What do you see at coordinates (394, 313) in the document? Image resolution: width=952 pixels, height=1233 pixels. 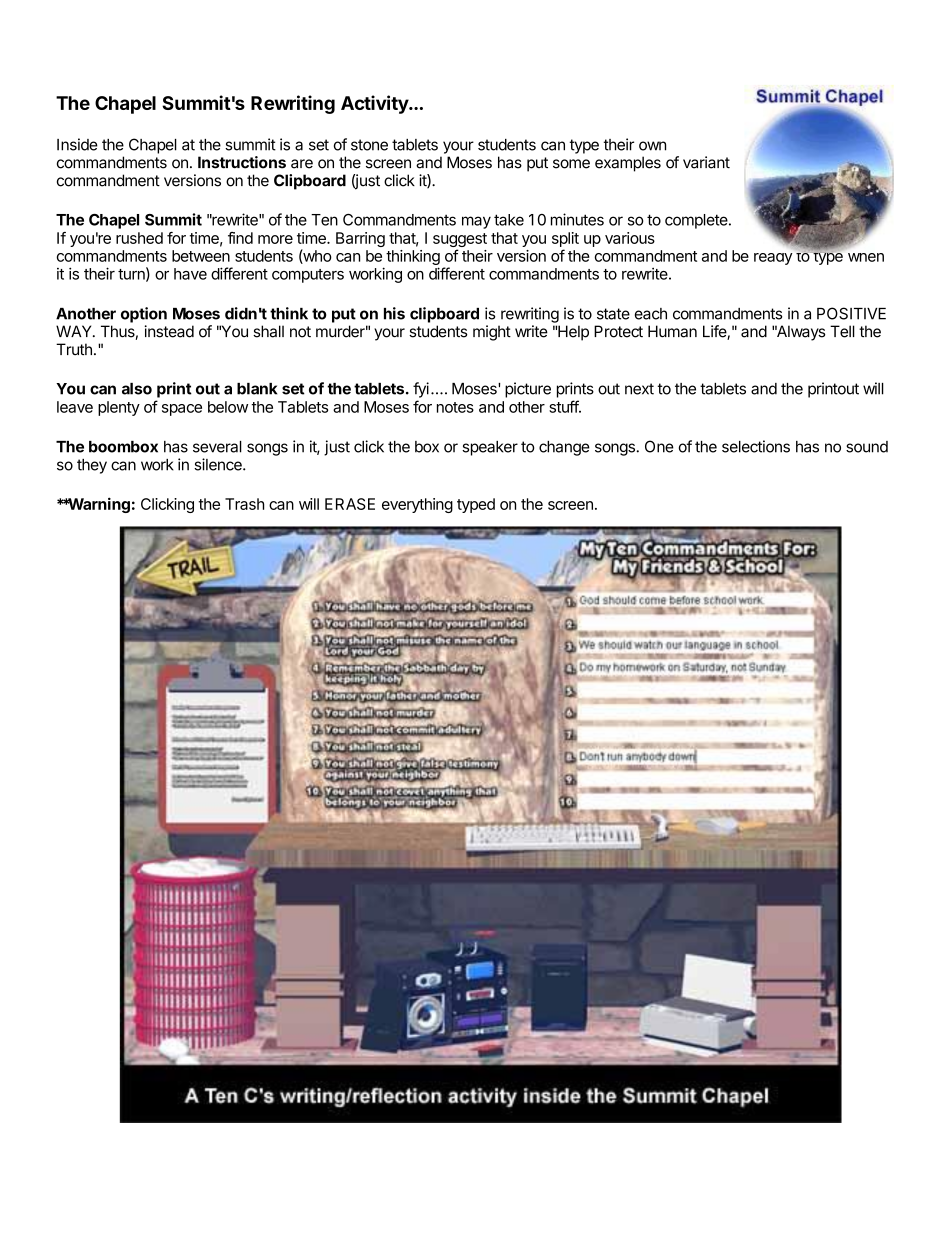 I see `his` at bounding box center [394, 313].
